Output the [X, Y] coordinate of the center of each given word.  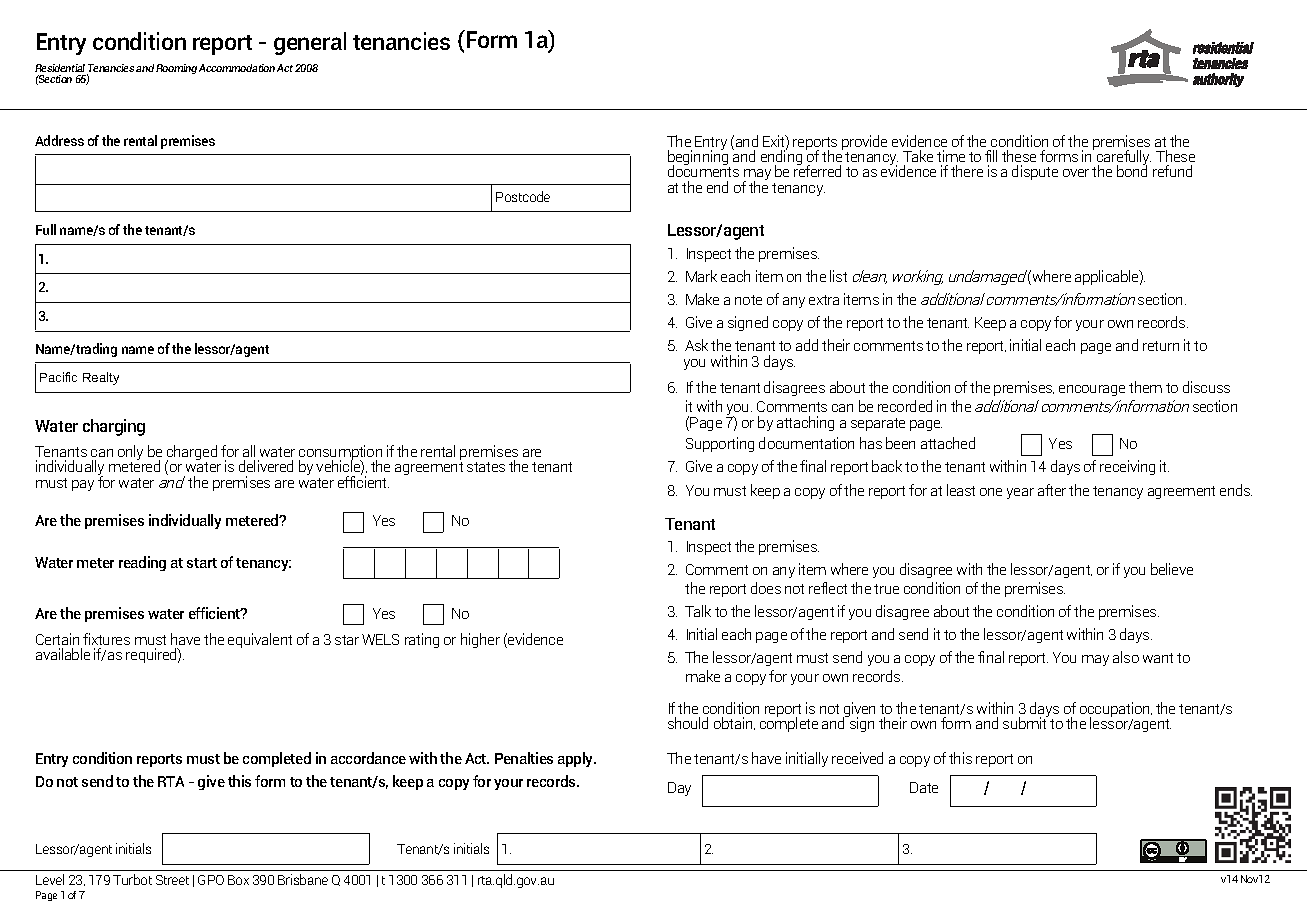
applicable [1108, 277]
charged [191, 454]
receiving [1127, 467]
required [152, 655]
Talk [698, 611]
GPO [211, 880]
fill [991, 156]
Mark [701, 276]
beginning [699, 158]
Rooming [176, 69]
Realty [101, 378]
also [1126, 657]
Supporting [720, 444]
